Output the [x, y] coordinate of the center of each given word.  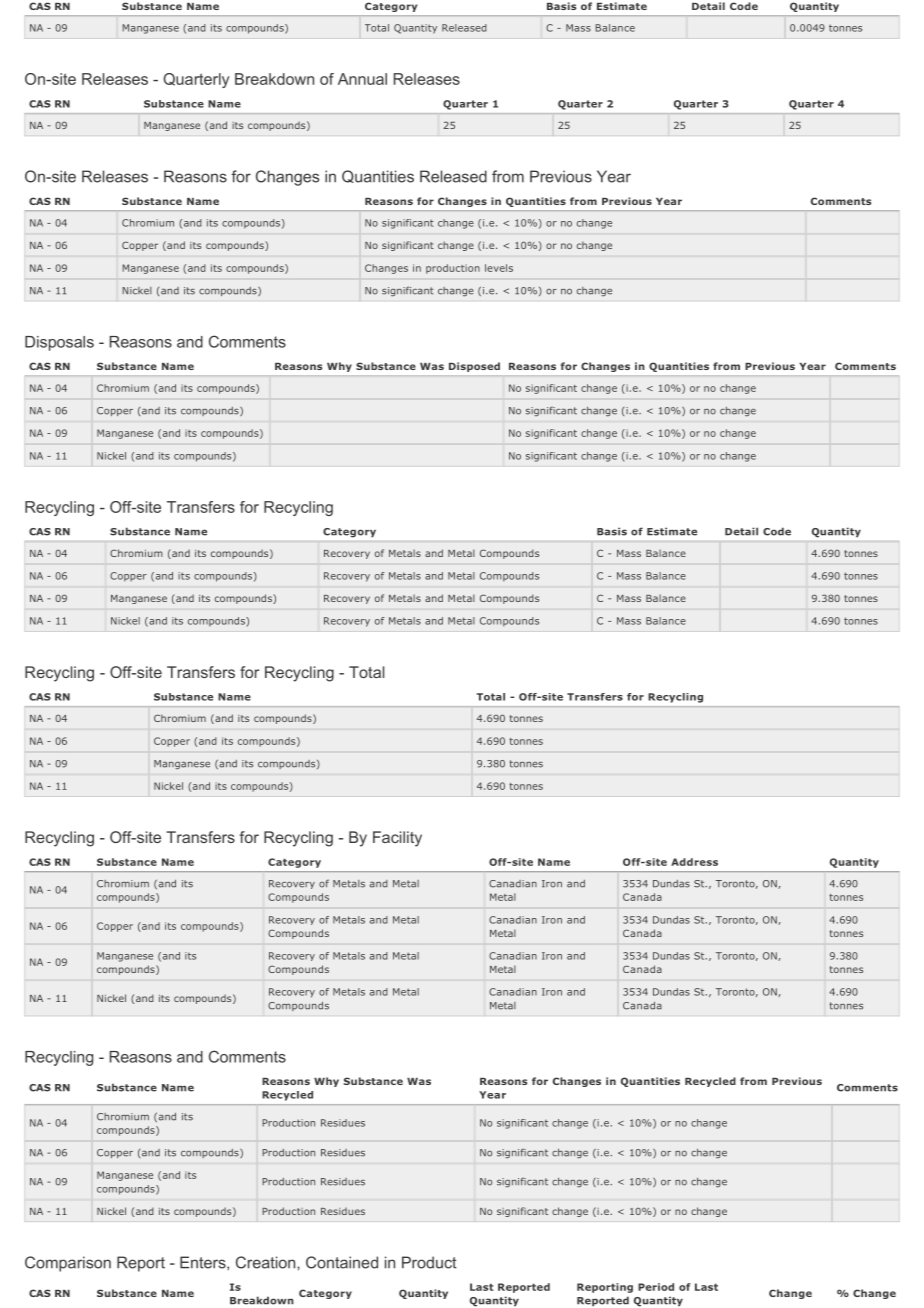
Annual [362, 79]
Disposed [474, 367]
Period [656, 1287]
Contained [342, 1262]
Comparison [68, 1264]
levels [499, 268]
